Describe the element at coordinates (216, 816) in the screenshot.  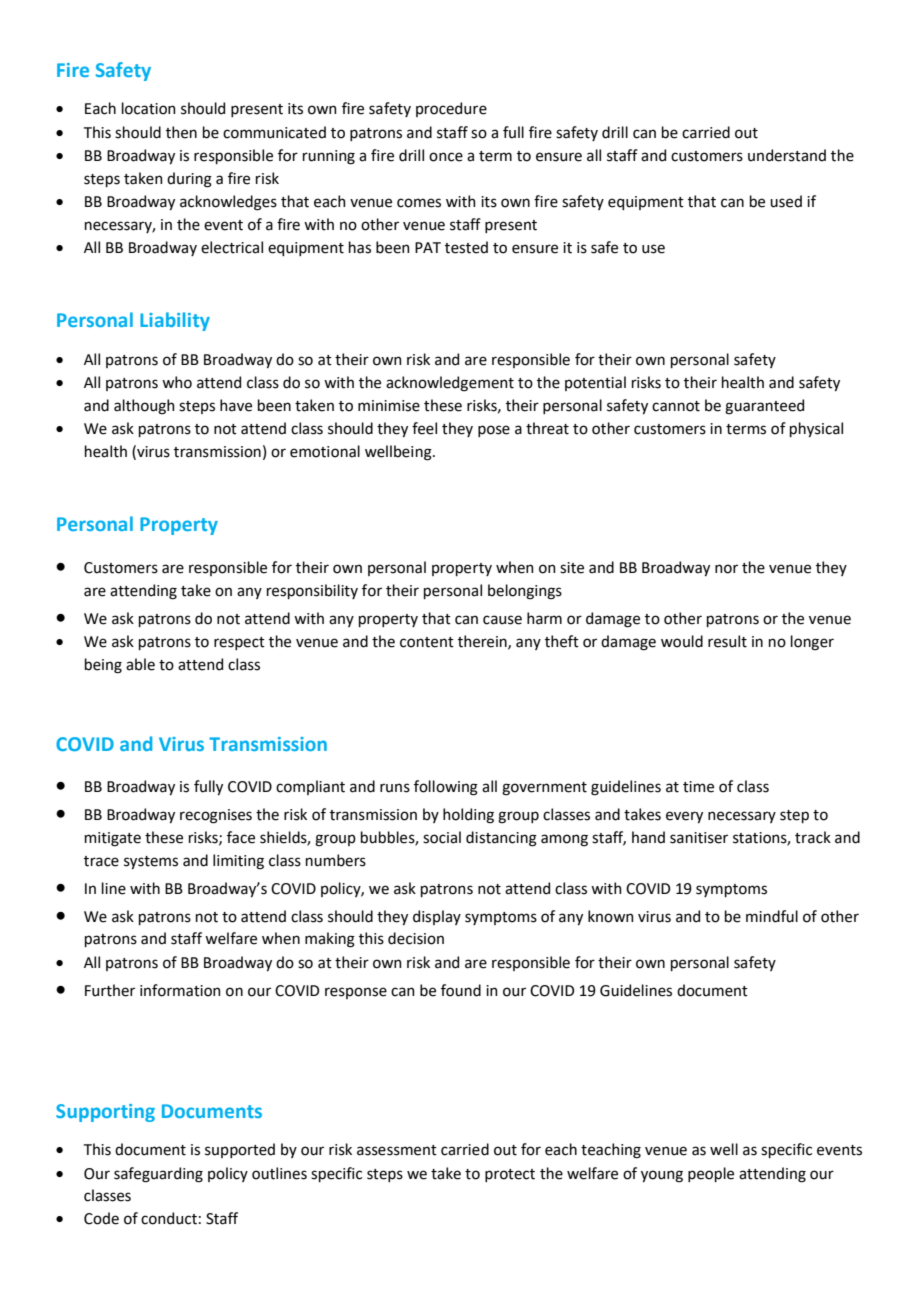
I see `recognises` at that location.
